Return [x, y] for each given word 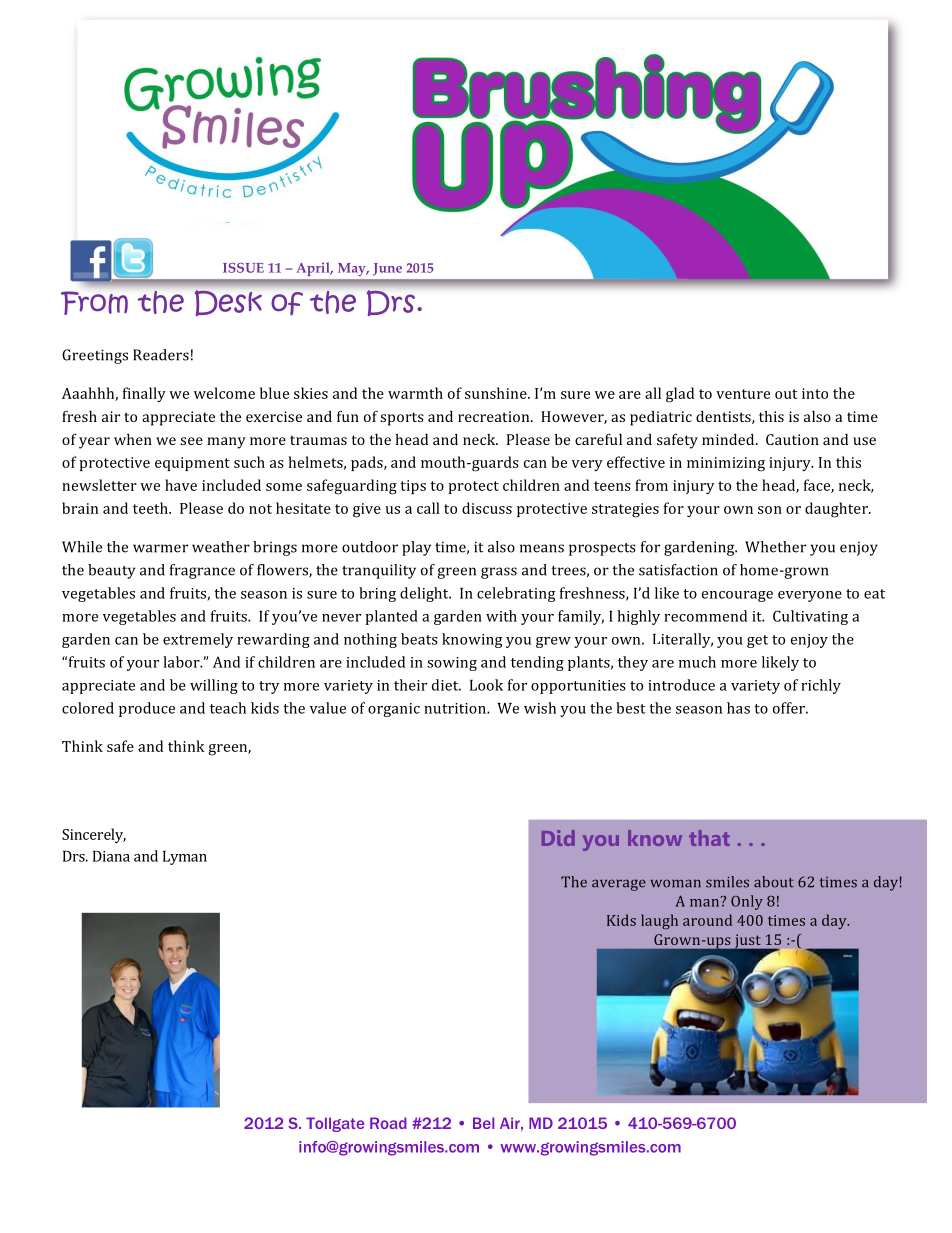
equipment [192, 464]
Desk [228, 303]
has [738, 708]
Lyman [185, 858]
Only [747, 902]
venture [743, 394]
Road [388, 1123]
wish [540, 708]
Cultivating [810, 617]
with [501, 616]
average [619, 885]
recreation [495, 416]
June [387, 269]
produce [147, 709]
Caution [792, 439]
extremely [198, 640]
